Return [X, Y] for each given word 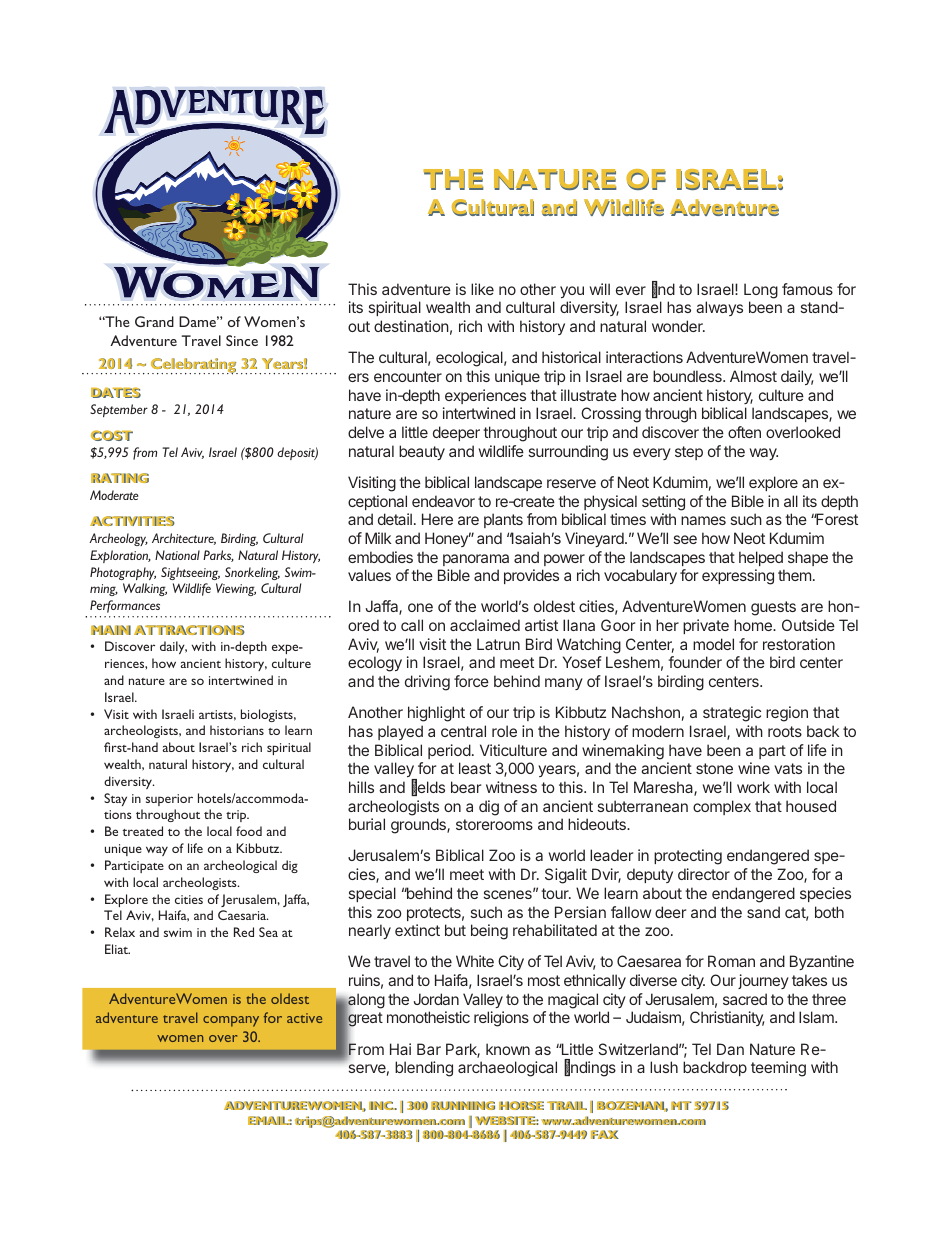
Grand [154, 321]
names [703, 520]
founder [695, 662]
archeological [240, 866]
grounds [419, 826]
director [704, 874]
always [719, 308]
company [231, 1021]
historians [237, 730]
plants [503, 520]
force [471, 681]
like [482, 289]
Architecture [184, 539]
